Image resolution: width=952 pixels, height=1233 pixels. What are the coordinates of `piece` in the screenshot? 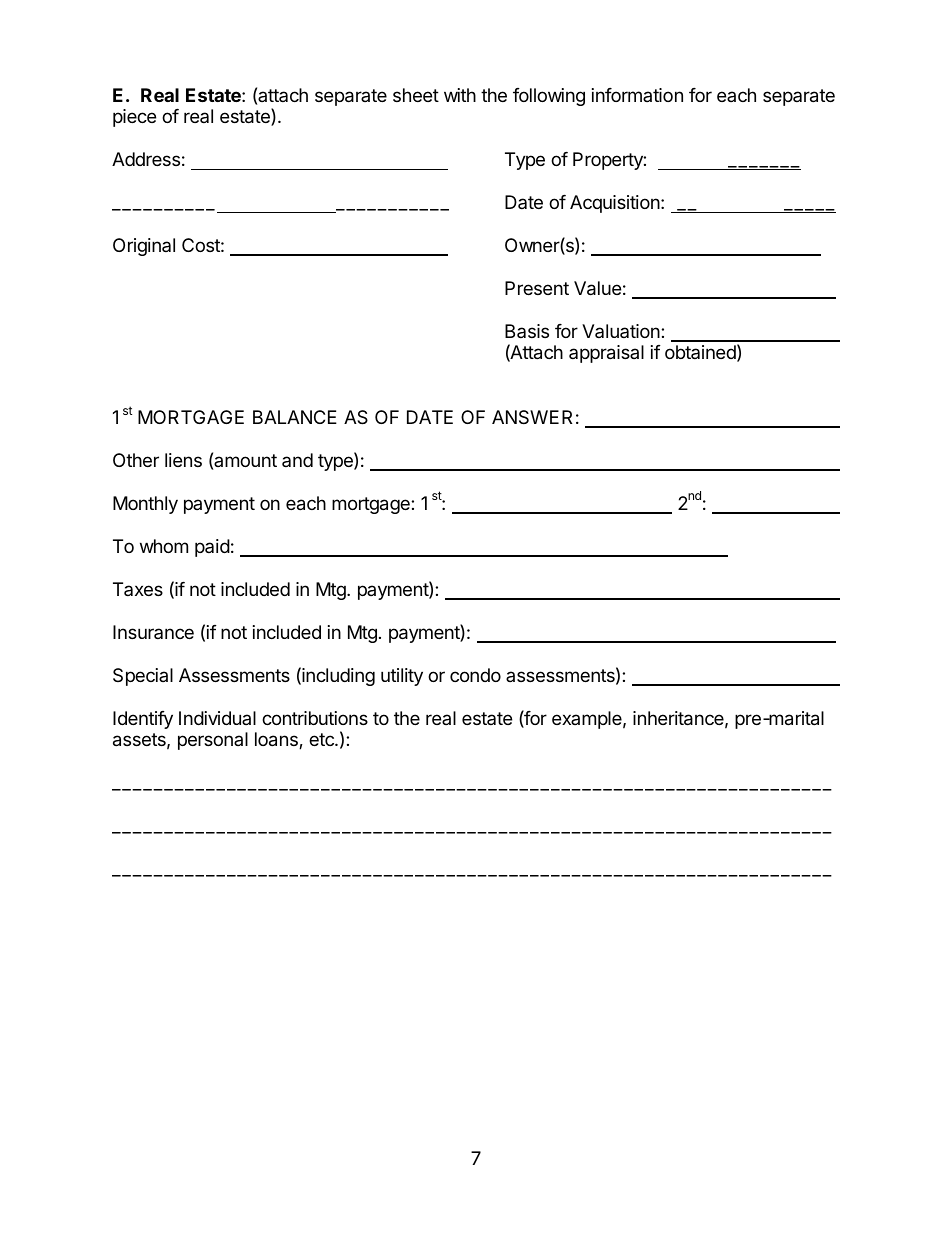 It's located at (134, 118).
